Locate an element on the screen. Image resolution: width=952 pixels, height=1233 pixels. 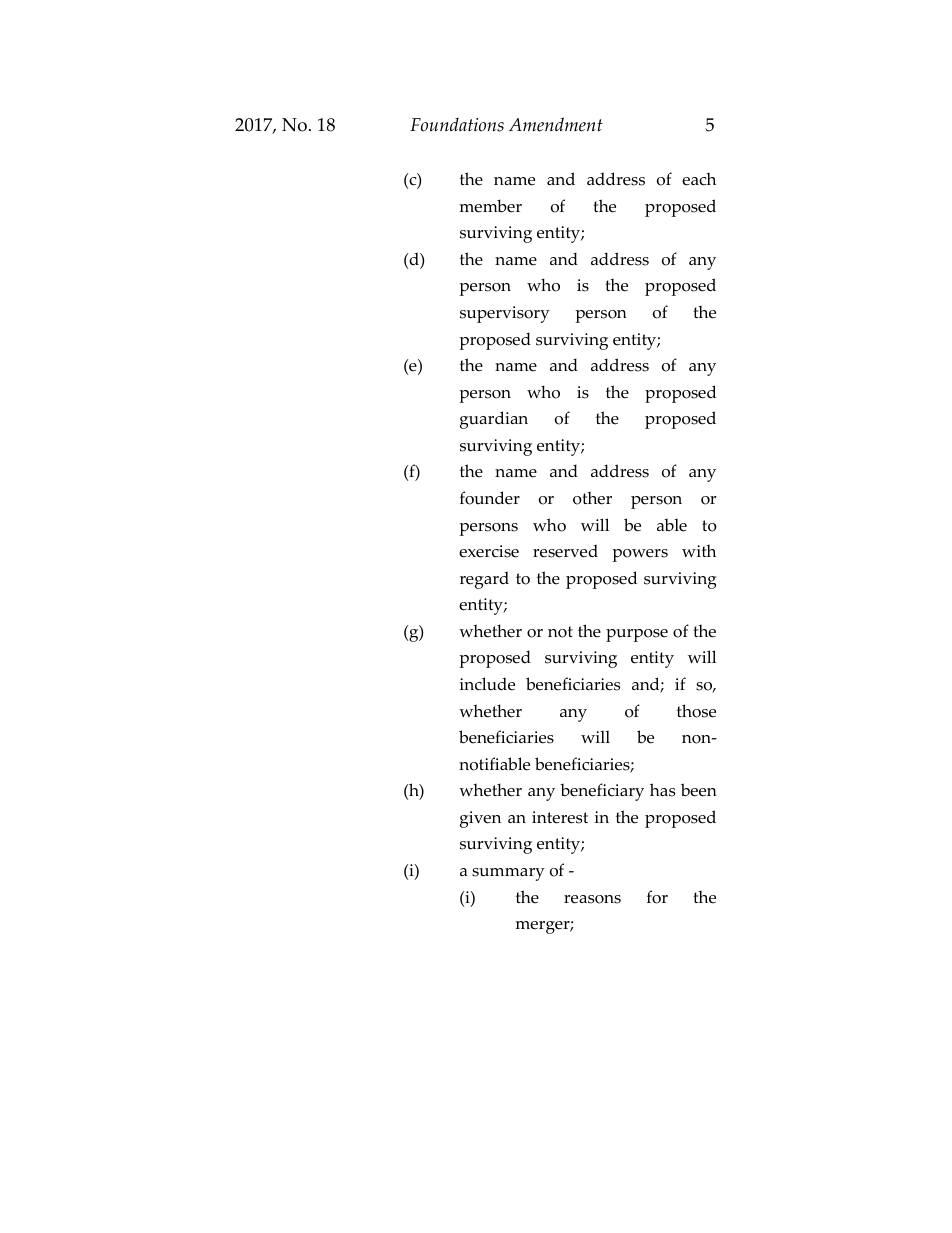
summary is located at coordinates (508, 874).
